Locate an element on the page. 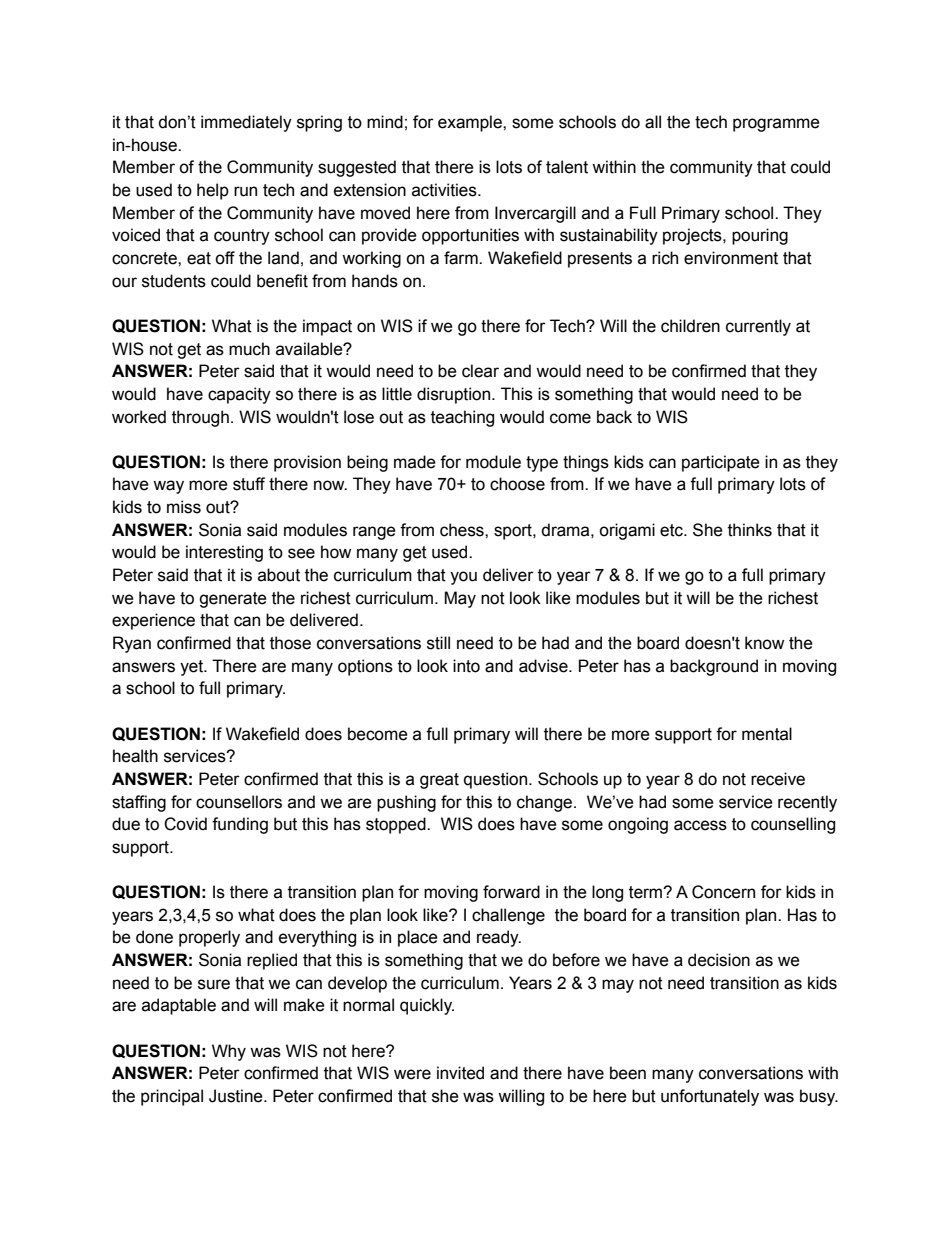 This image has height=1233, width=952. capacity is located at coordinates (239, 395).
